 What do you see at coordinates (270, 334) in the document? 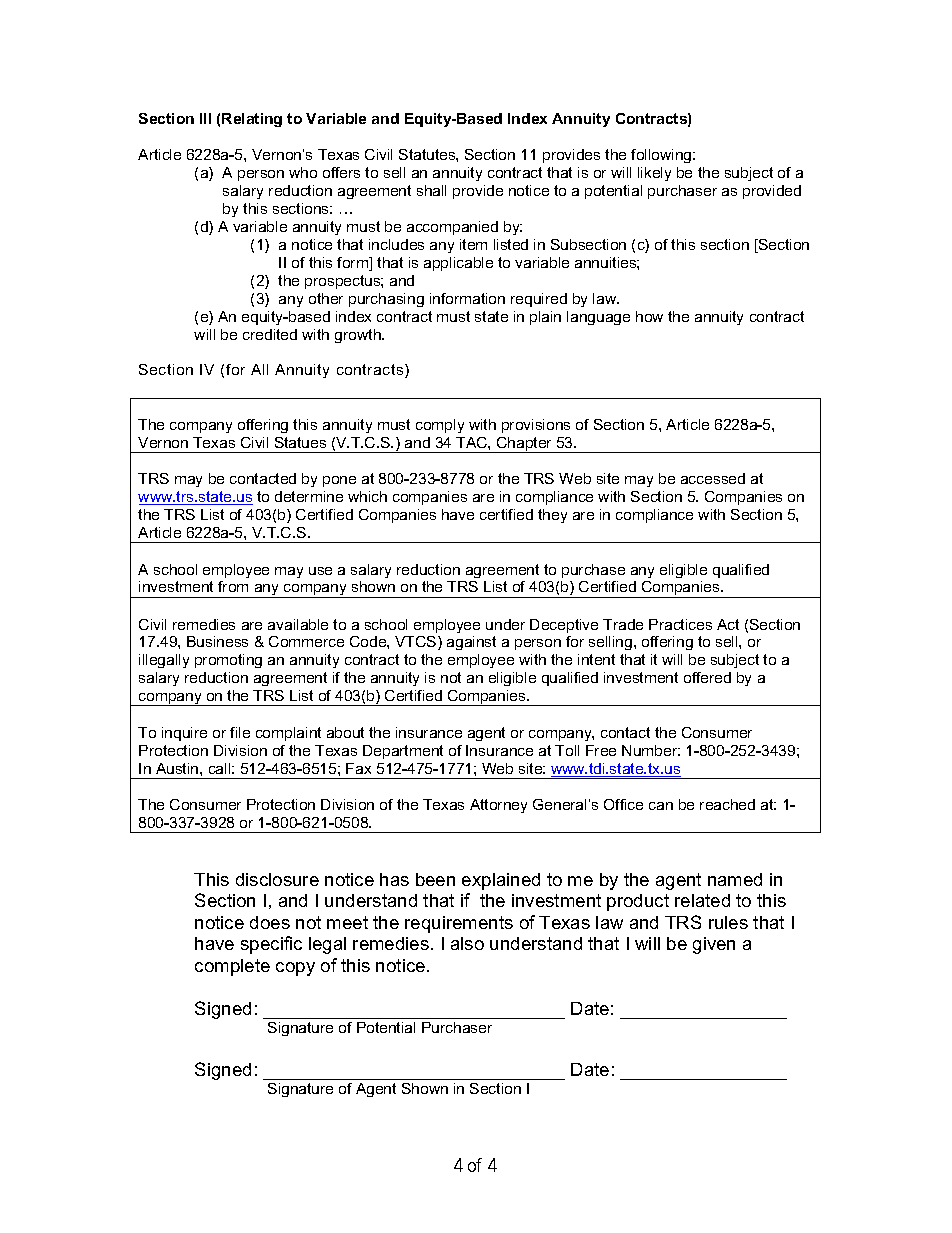
I see `credited` at bounding box center [270, 334].
